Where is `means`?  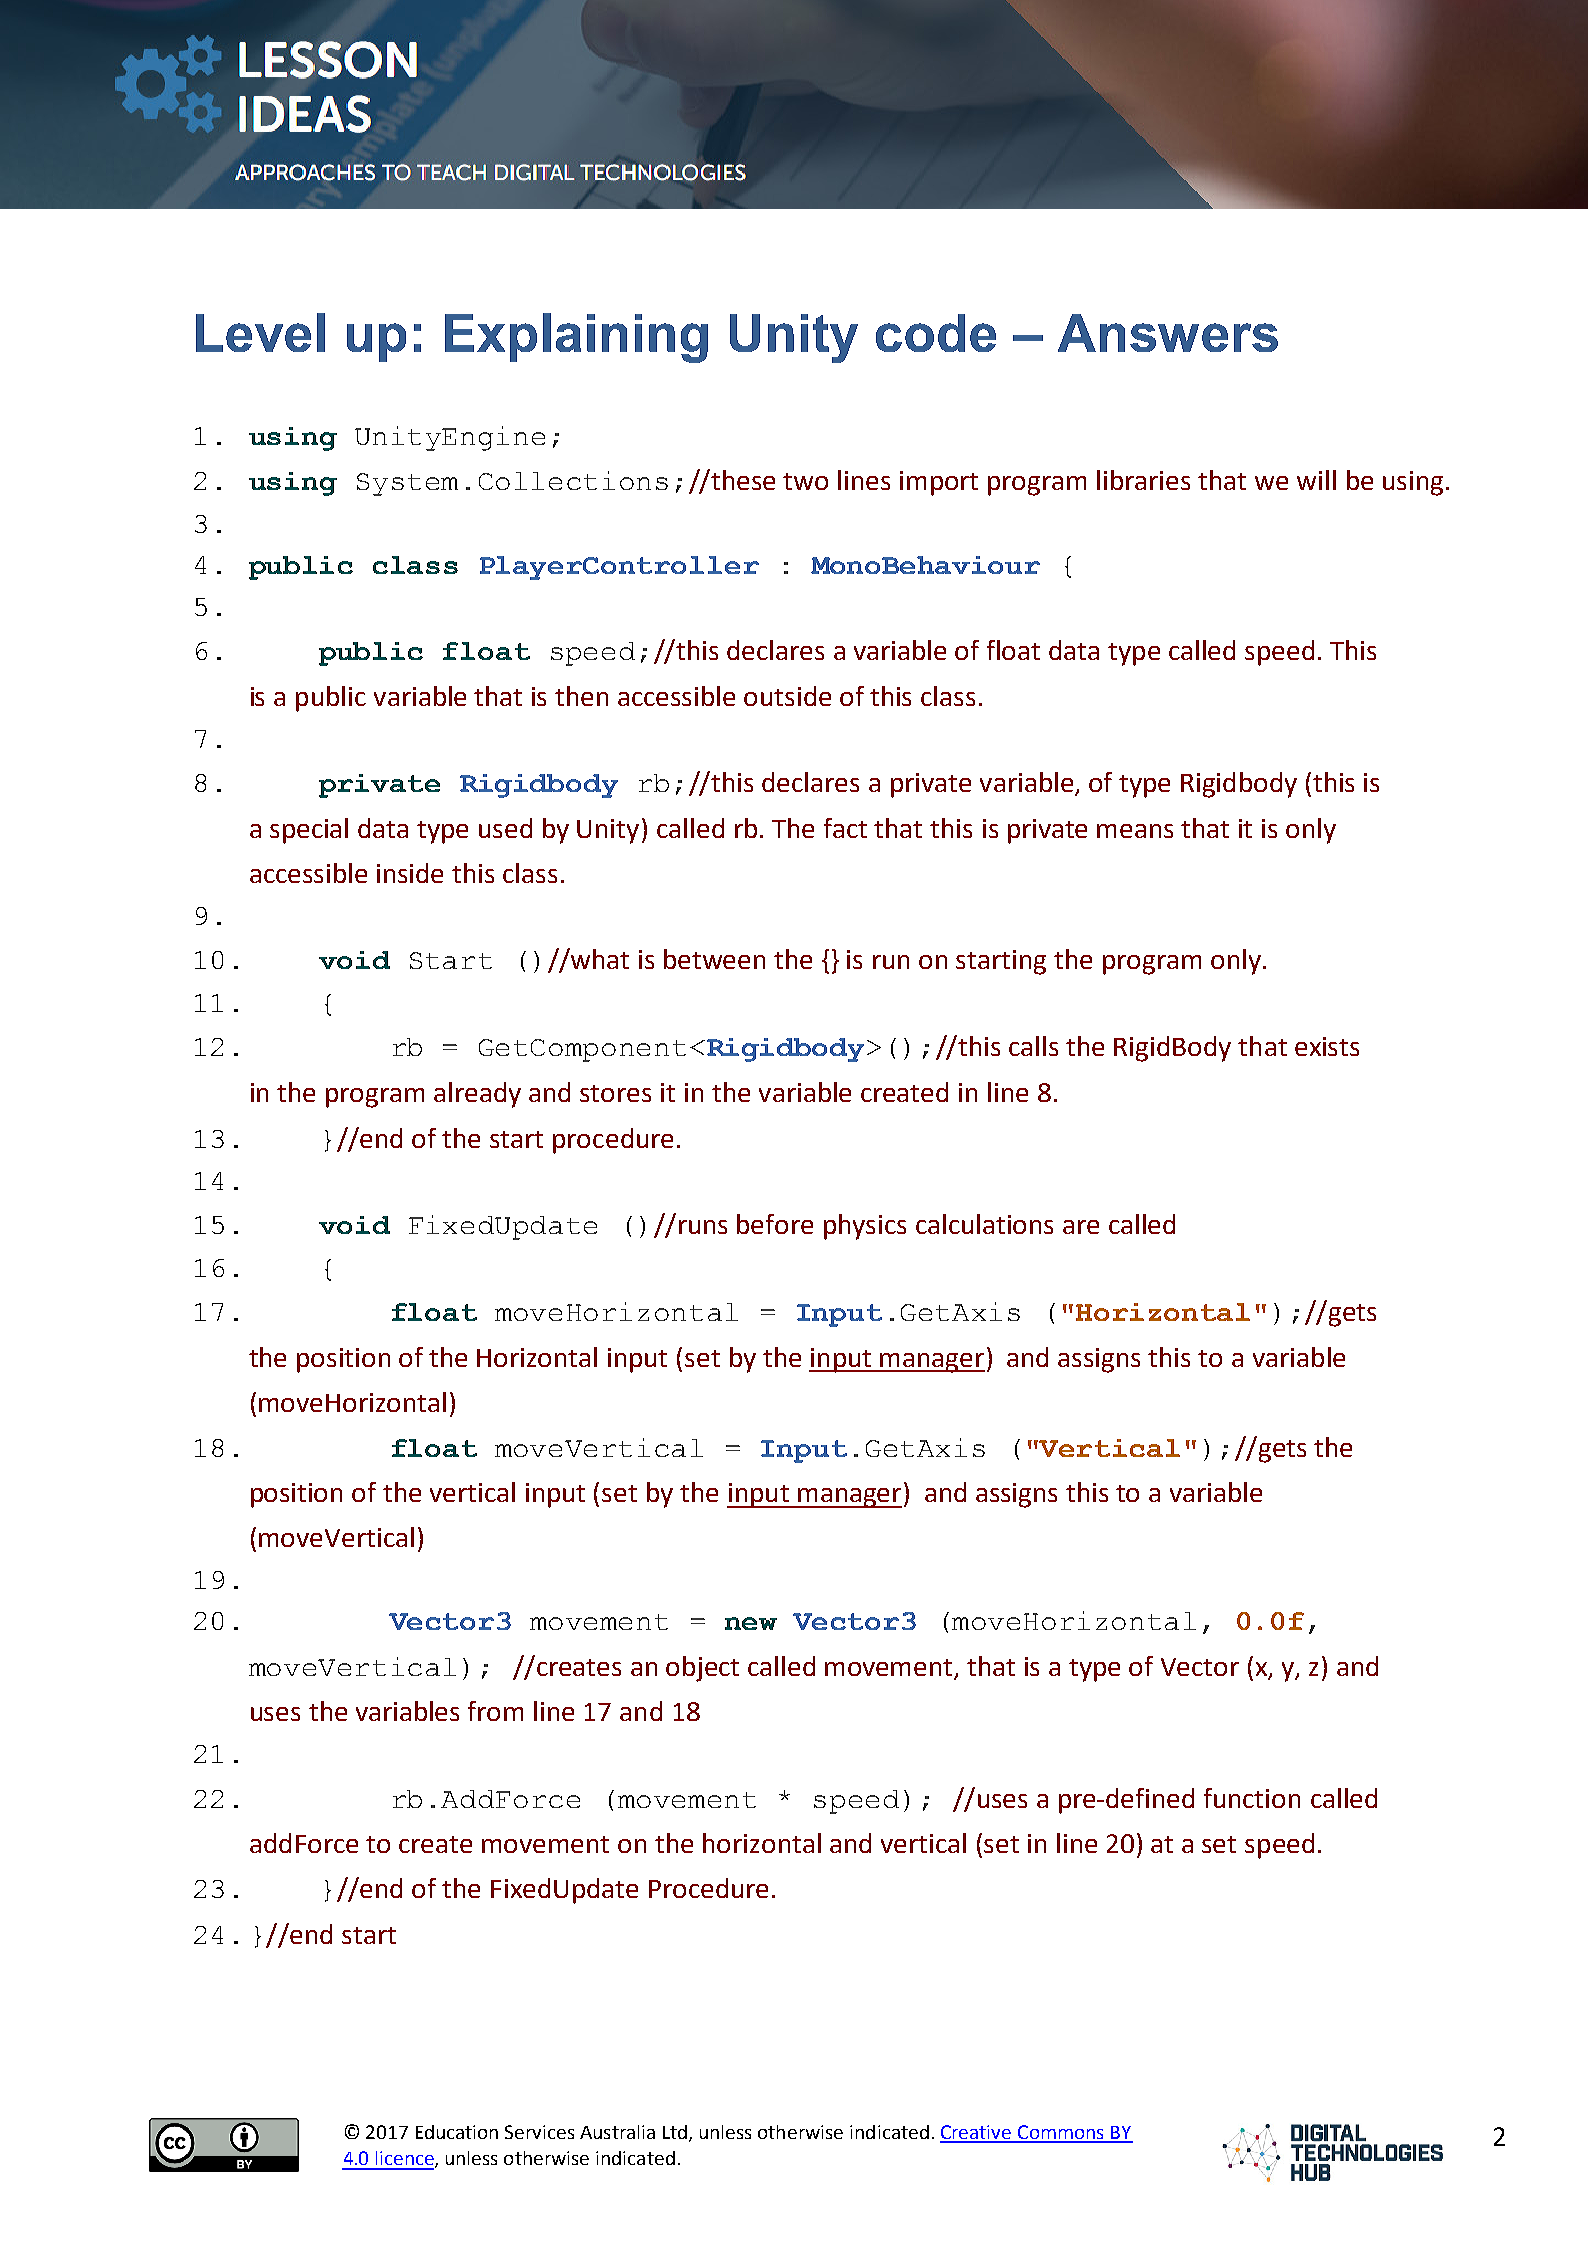
means is located at coordinates (1135, 831).
